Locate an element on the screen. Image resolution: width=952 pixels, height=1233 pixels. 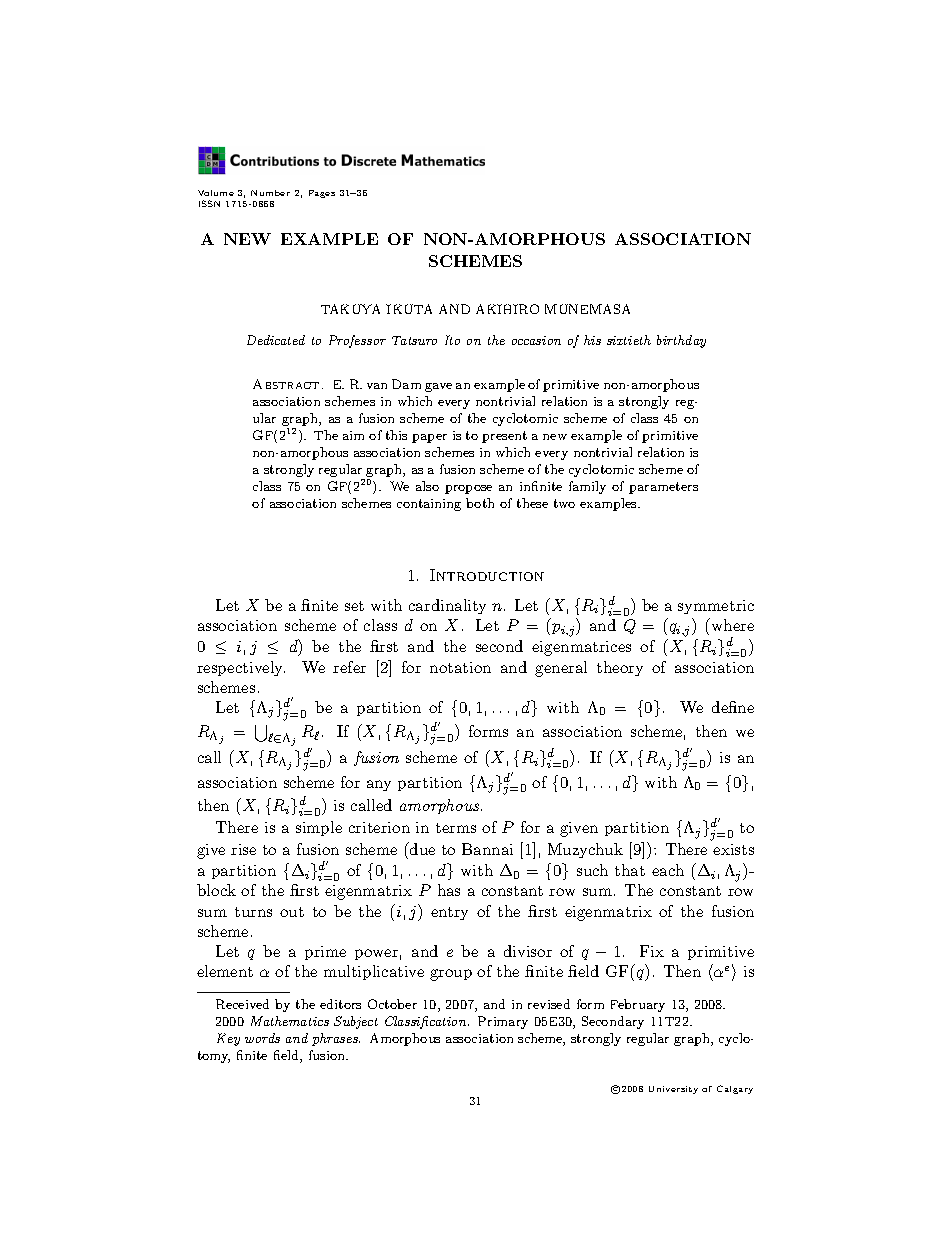
parameters is located at coordinates (663, 488).
